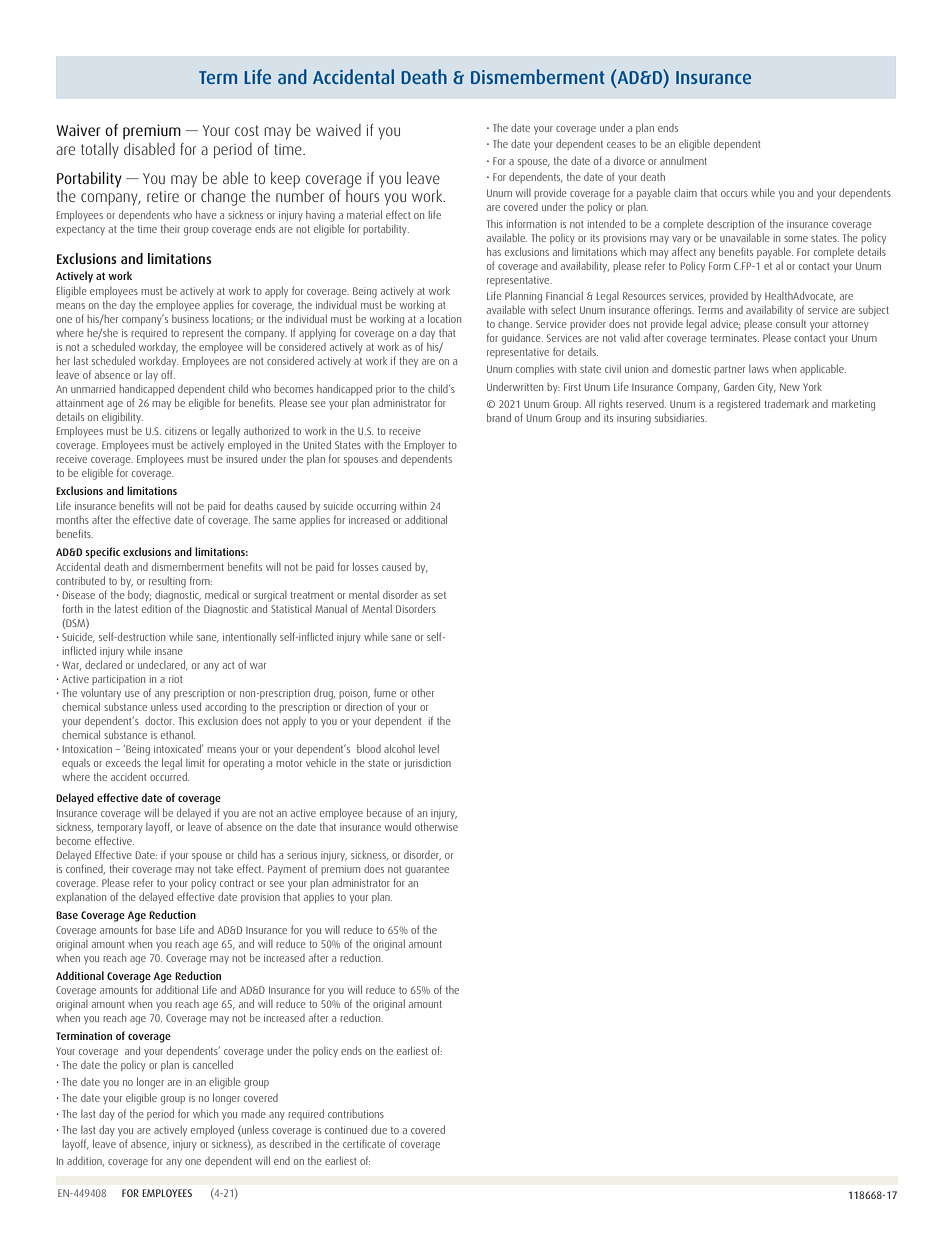 The image size is (952, 1233). What do you see at coordinates (285, 180) in the screenshot?
I see `keep` at bounding box center [285, 180].
